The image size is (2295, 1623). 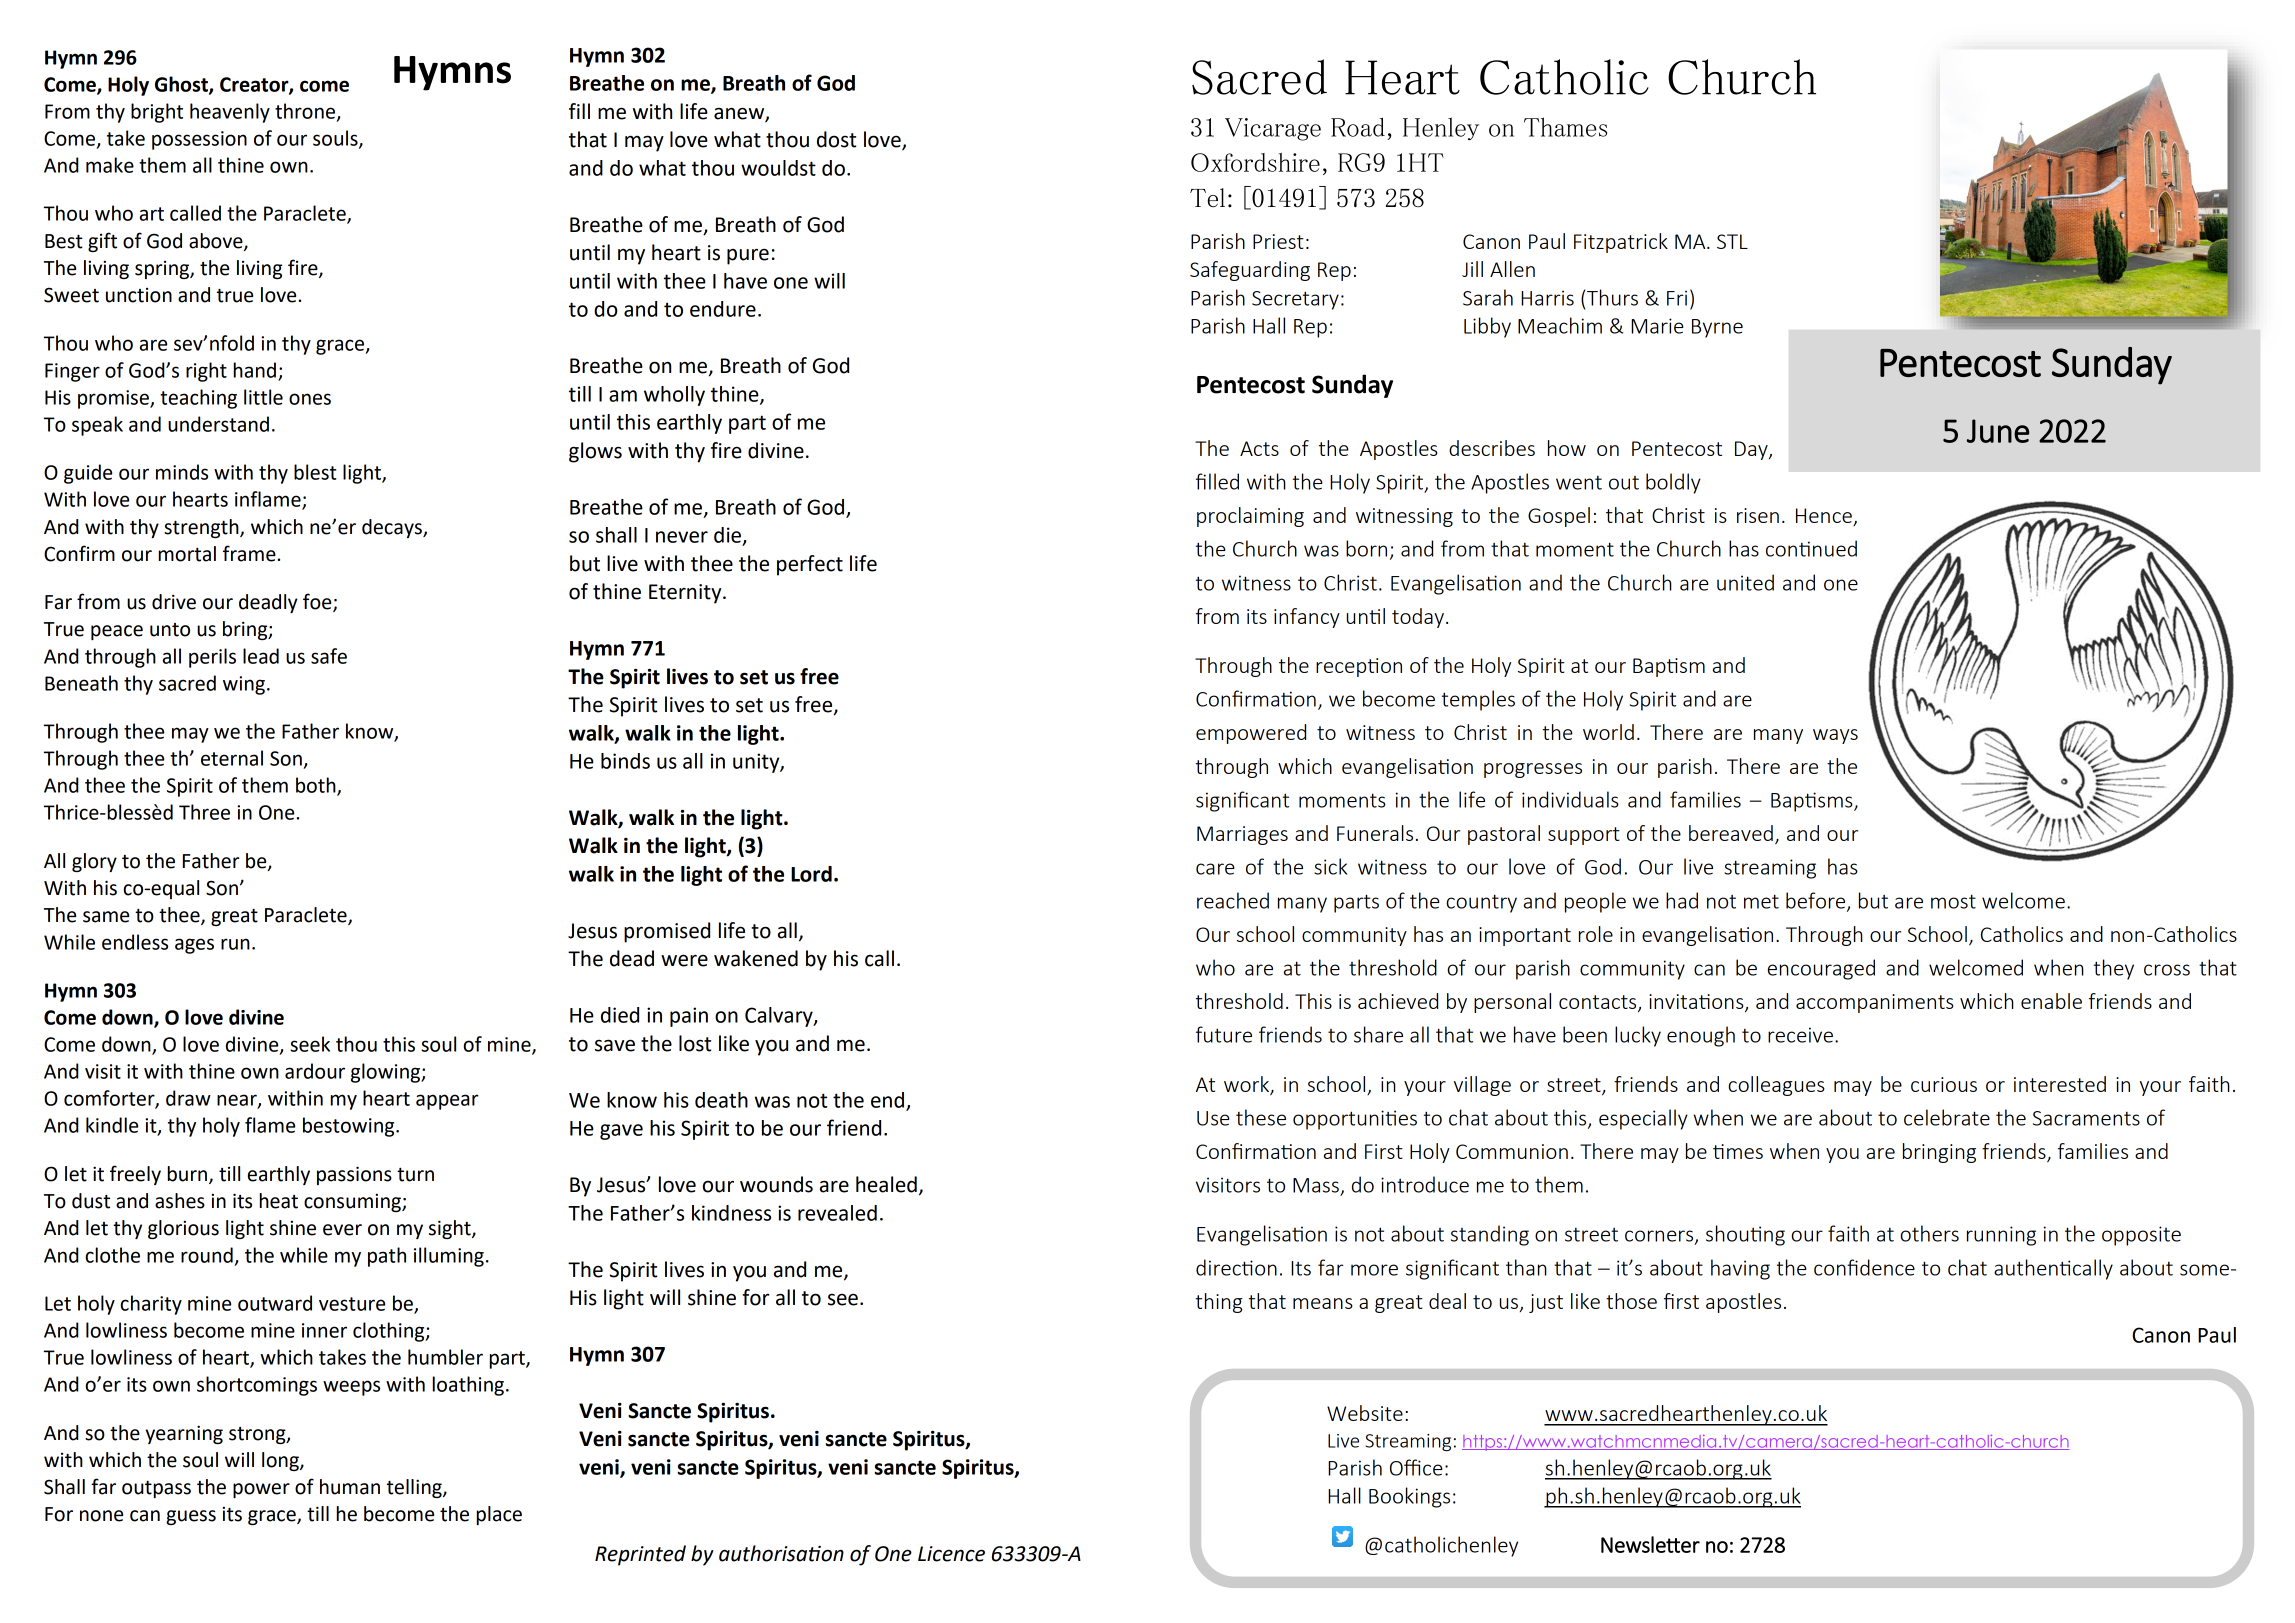 I want to click on bereaved, so click(x=1731, y=833).
